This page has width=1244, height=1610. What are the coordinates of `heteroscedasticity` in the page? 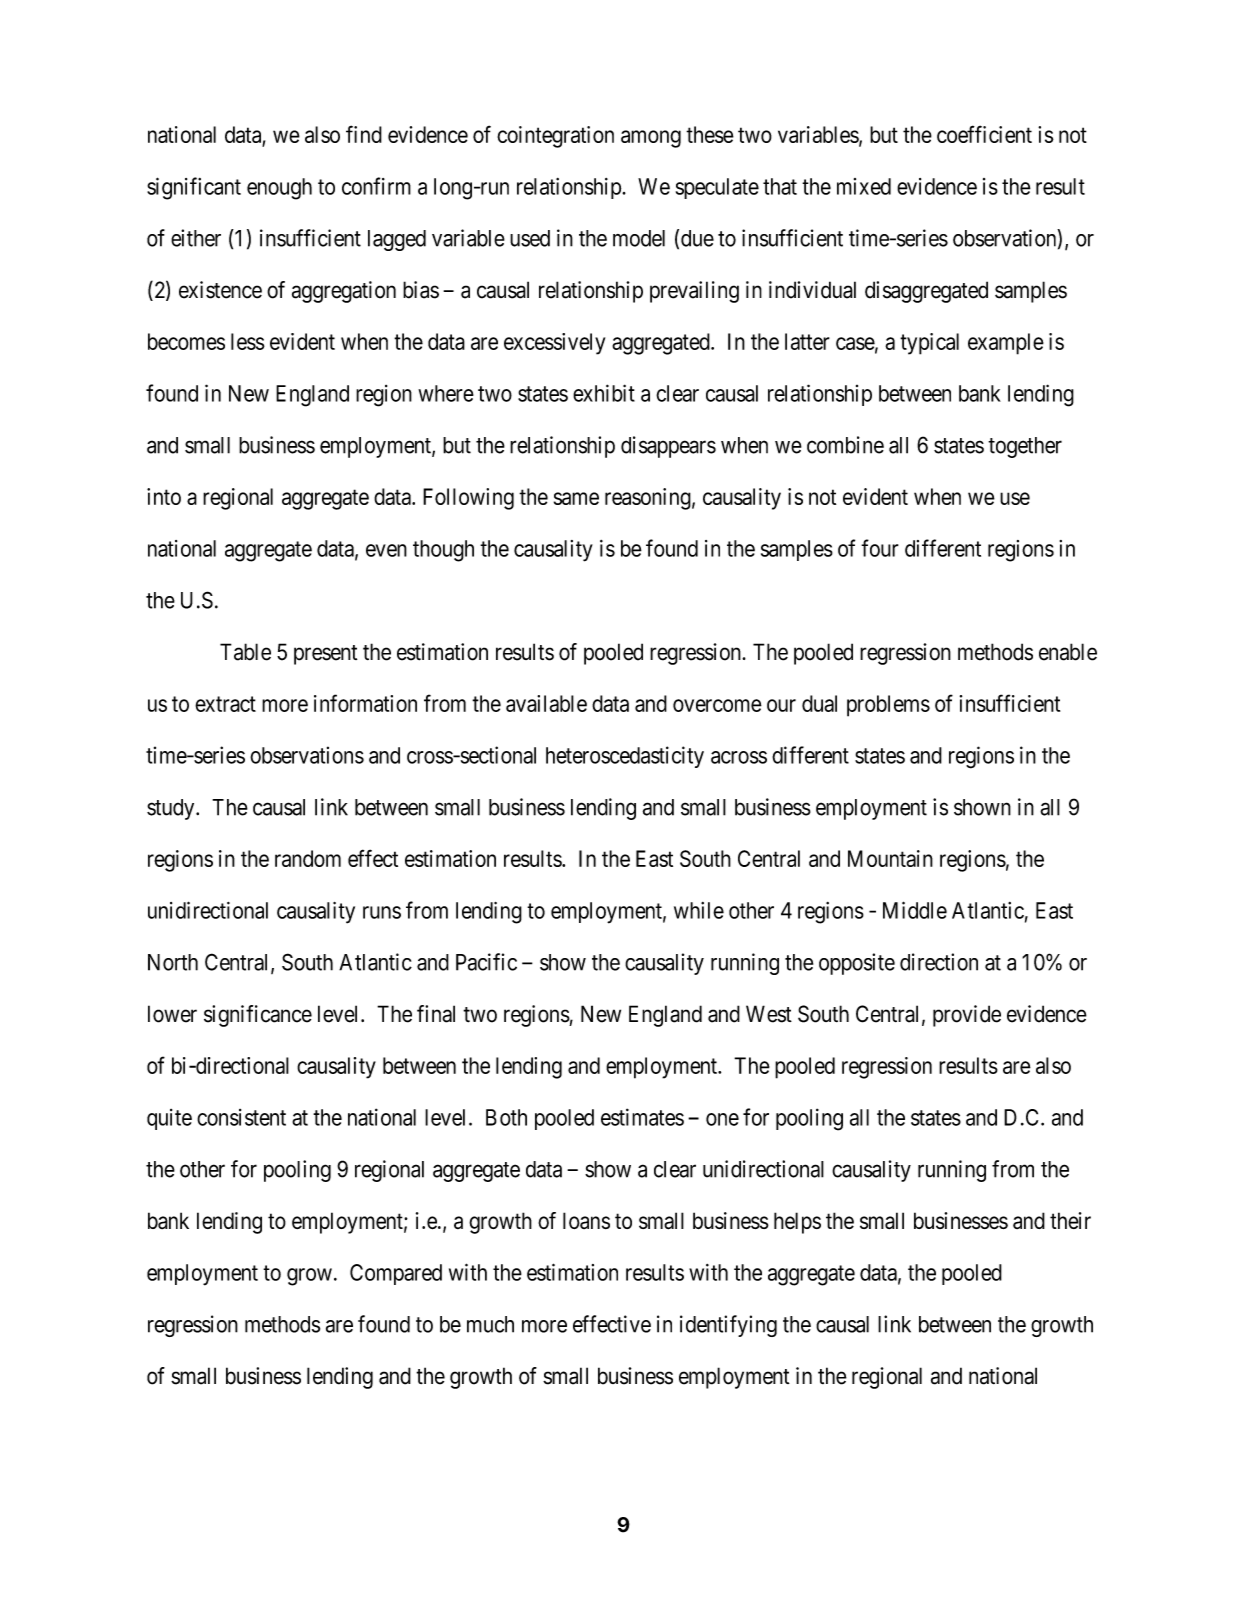 It's located at (625, 757).
